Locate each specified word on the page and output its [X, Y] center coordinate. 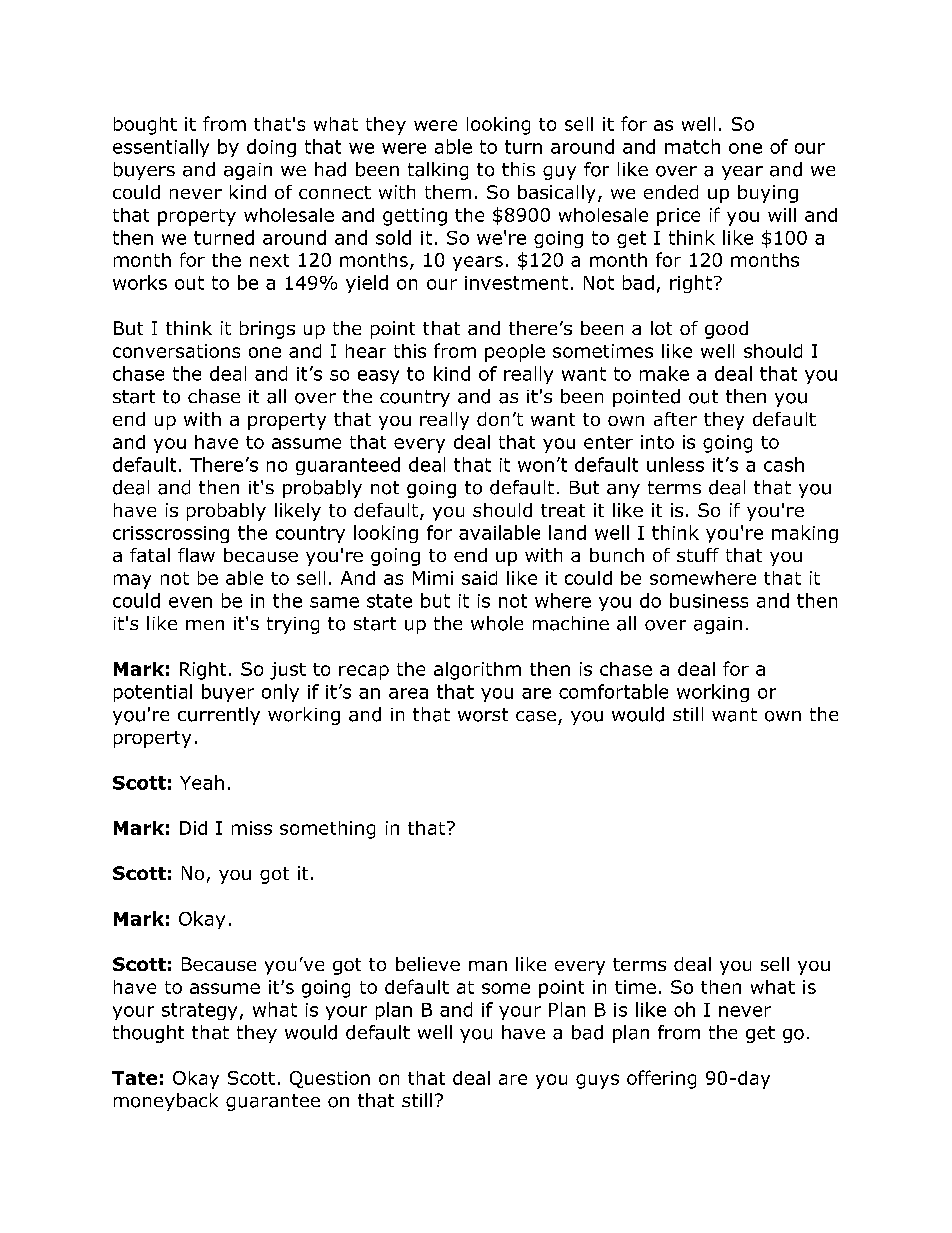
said [479, 578]
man [488, 966]
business [709, 600]
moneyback [166, 1102]
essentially [161, 148]
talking [438, 171]
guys [597, 1081]
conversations [176, 351]
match [692, 146]
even [190, 602]
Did [193, 828]
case [536, 716]
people [515, 353]
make [664, 373]
